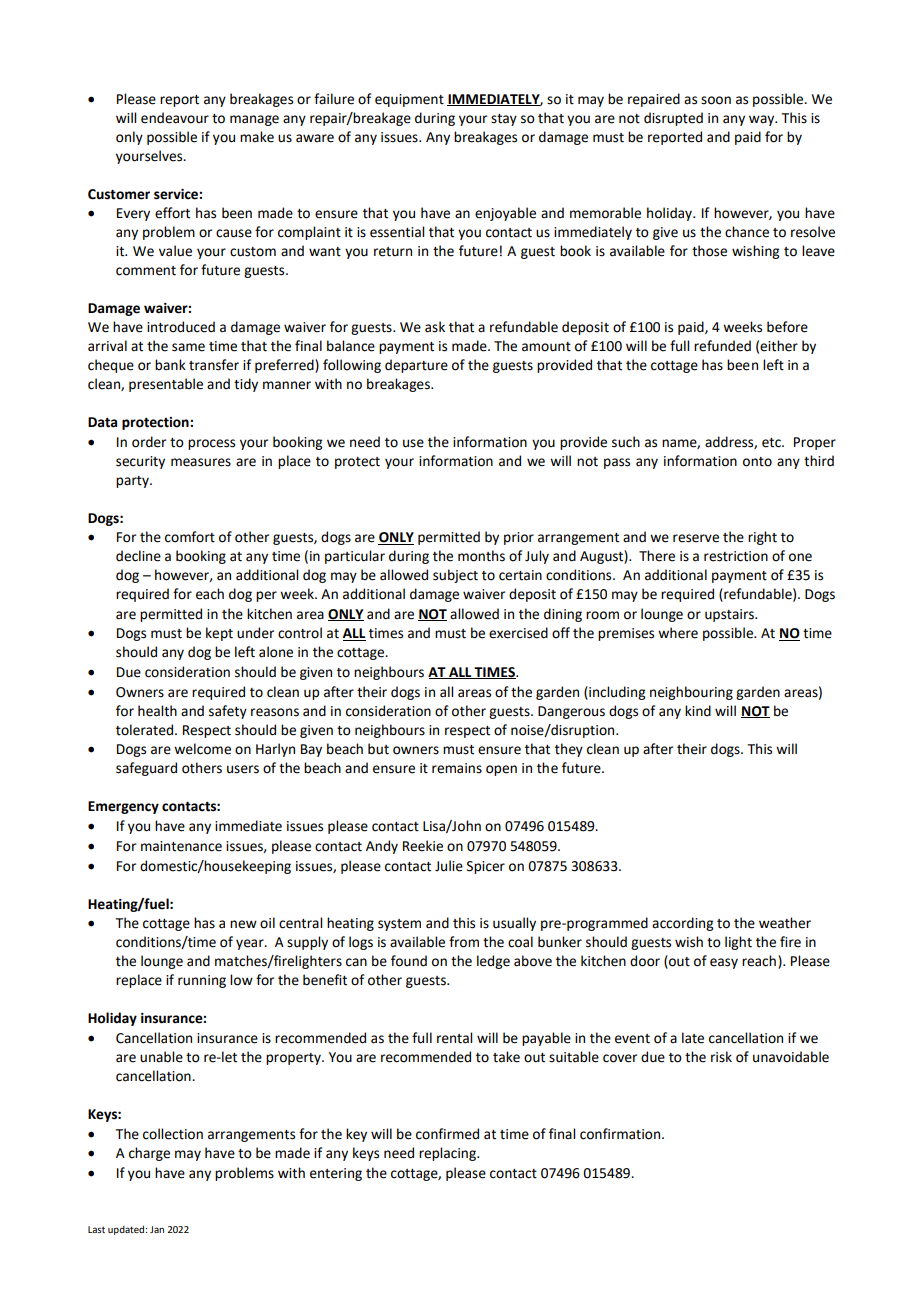 The height and width of the image is (1308, 924). I want to click on from, so click(464, 942).
